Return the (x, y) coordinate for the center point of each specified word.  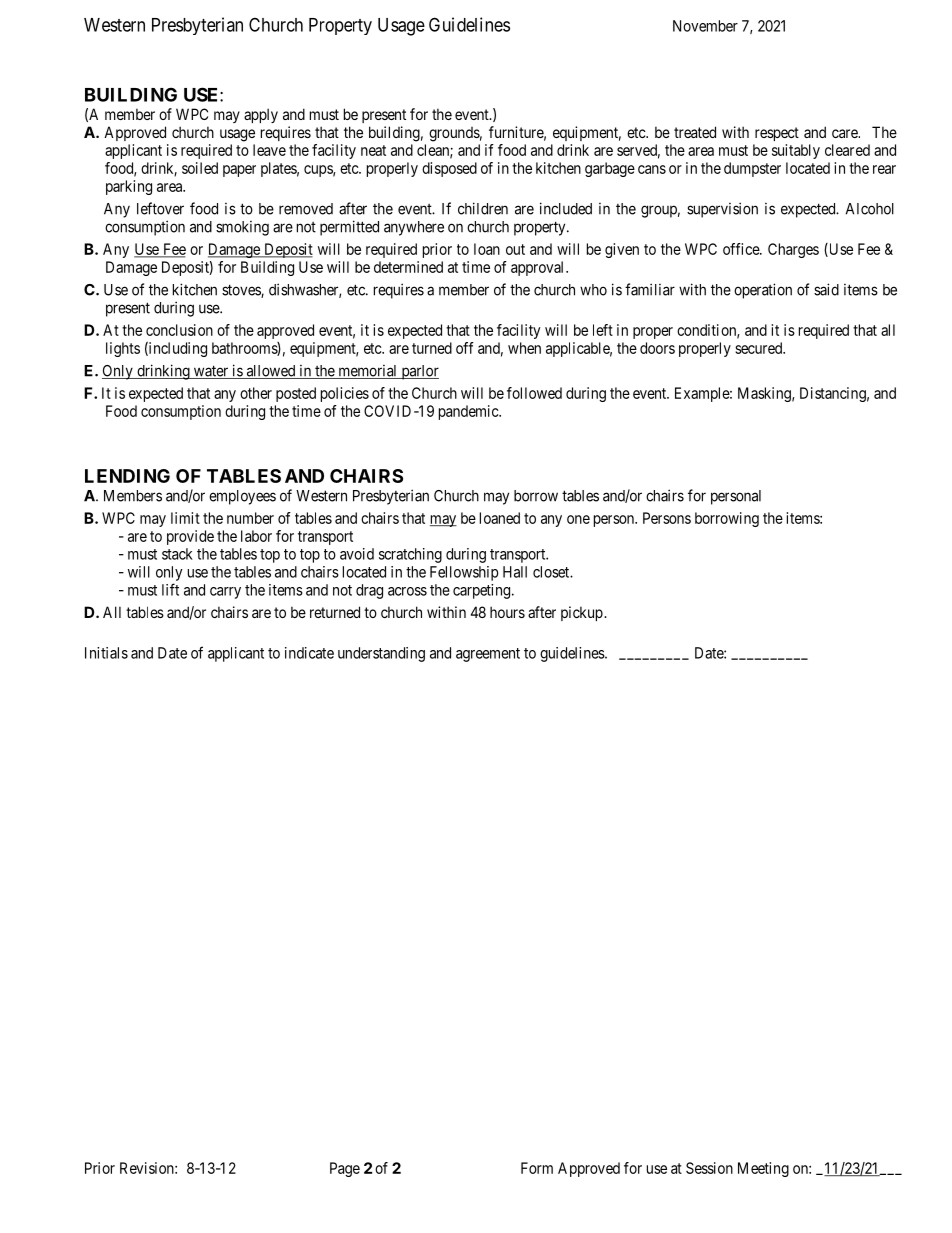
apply (261, 115)
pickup (583, 613)
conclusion (179, 330)
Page (345, 1169)
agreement (488, 655)
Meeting (763, 1169)
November (705, 26)
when (524, 348)
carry (225, 593)
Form (537, 1168)
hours (507, 612)
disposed (449, 169)
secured (759, 348)
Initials (106, 653)
